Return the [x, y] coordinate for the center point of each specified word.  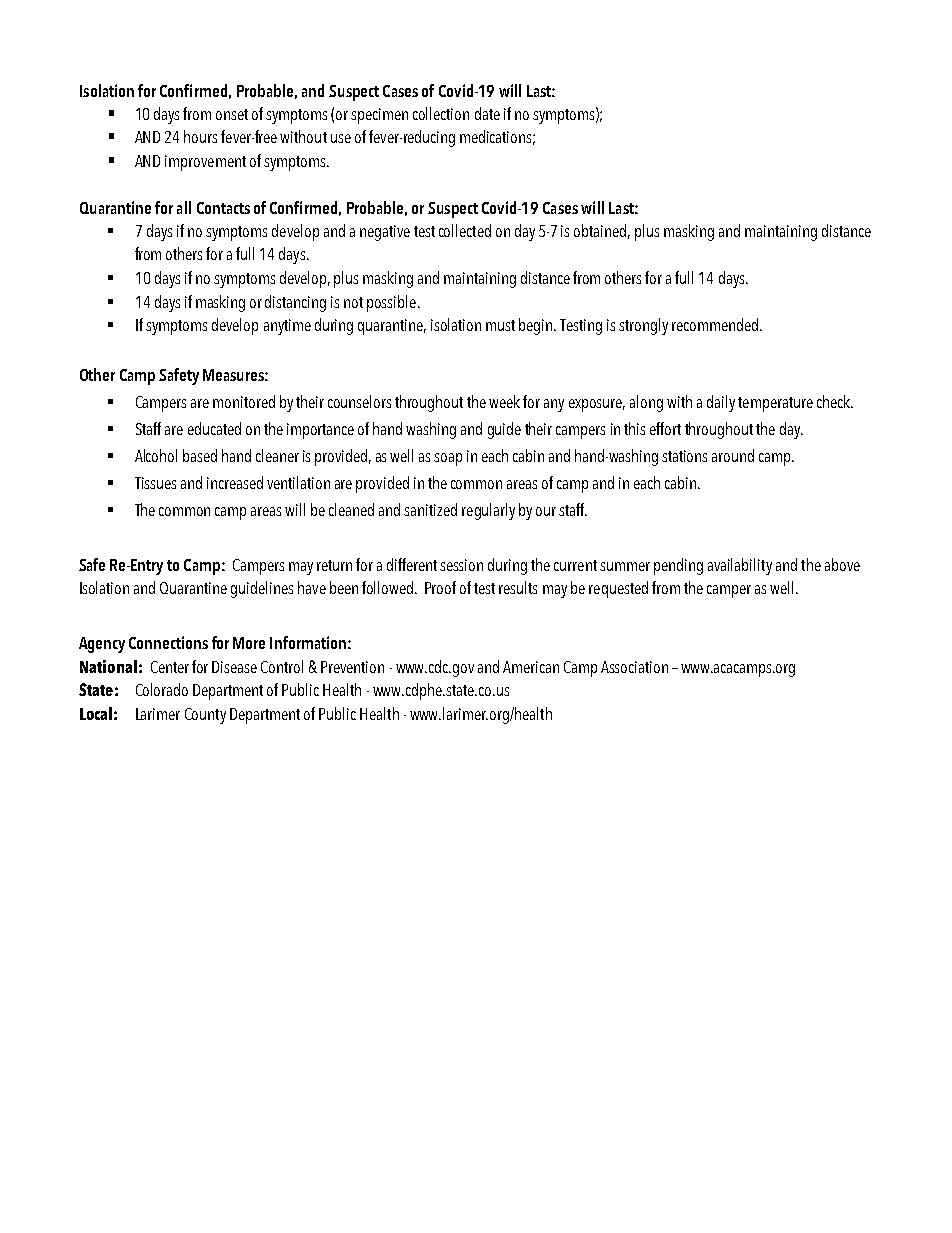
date [487, 113]
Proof [440, 587]
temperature [775, 404]
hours [200, 136]
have [312, 587]
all [184, 207]
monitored [244, 401]
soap [448, 459]
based [200, 455]
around [733, 455]
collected [465, 230]
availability [740, 566]
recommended [716, 324]
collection [441, 113]
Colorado [162, 689]
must [500, 325]
